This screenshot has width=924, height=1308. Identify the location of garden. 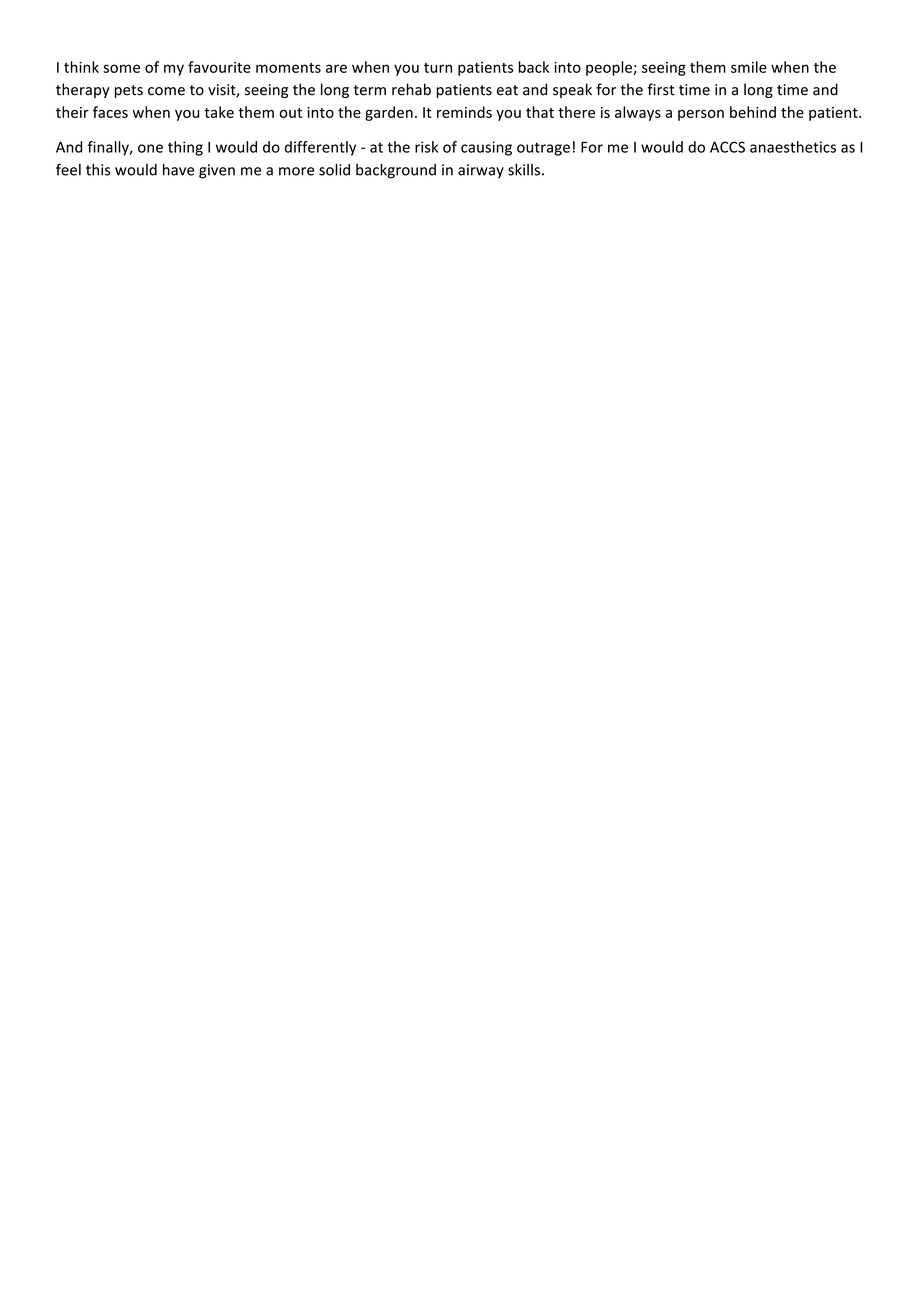
(389, 113).
